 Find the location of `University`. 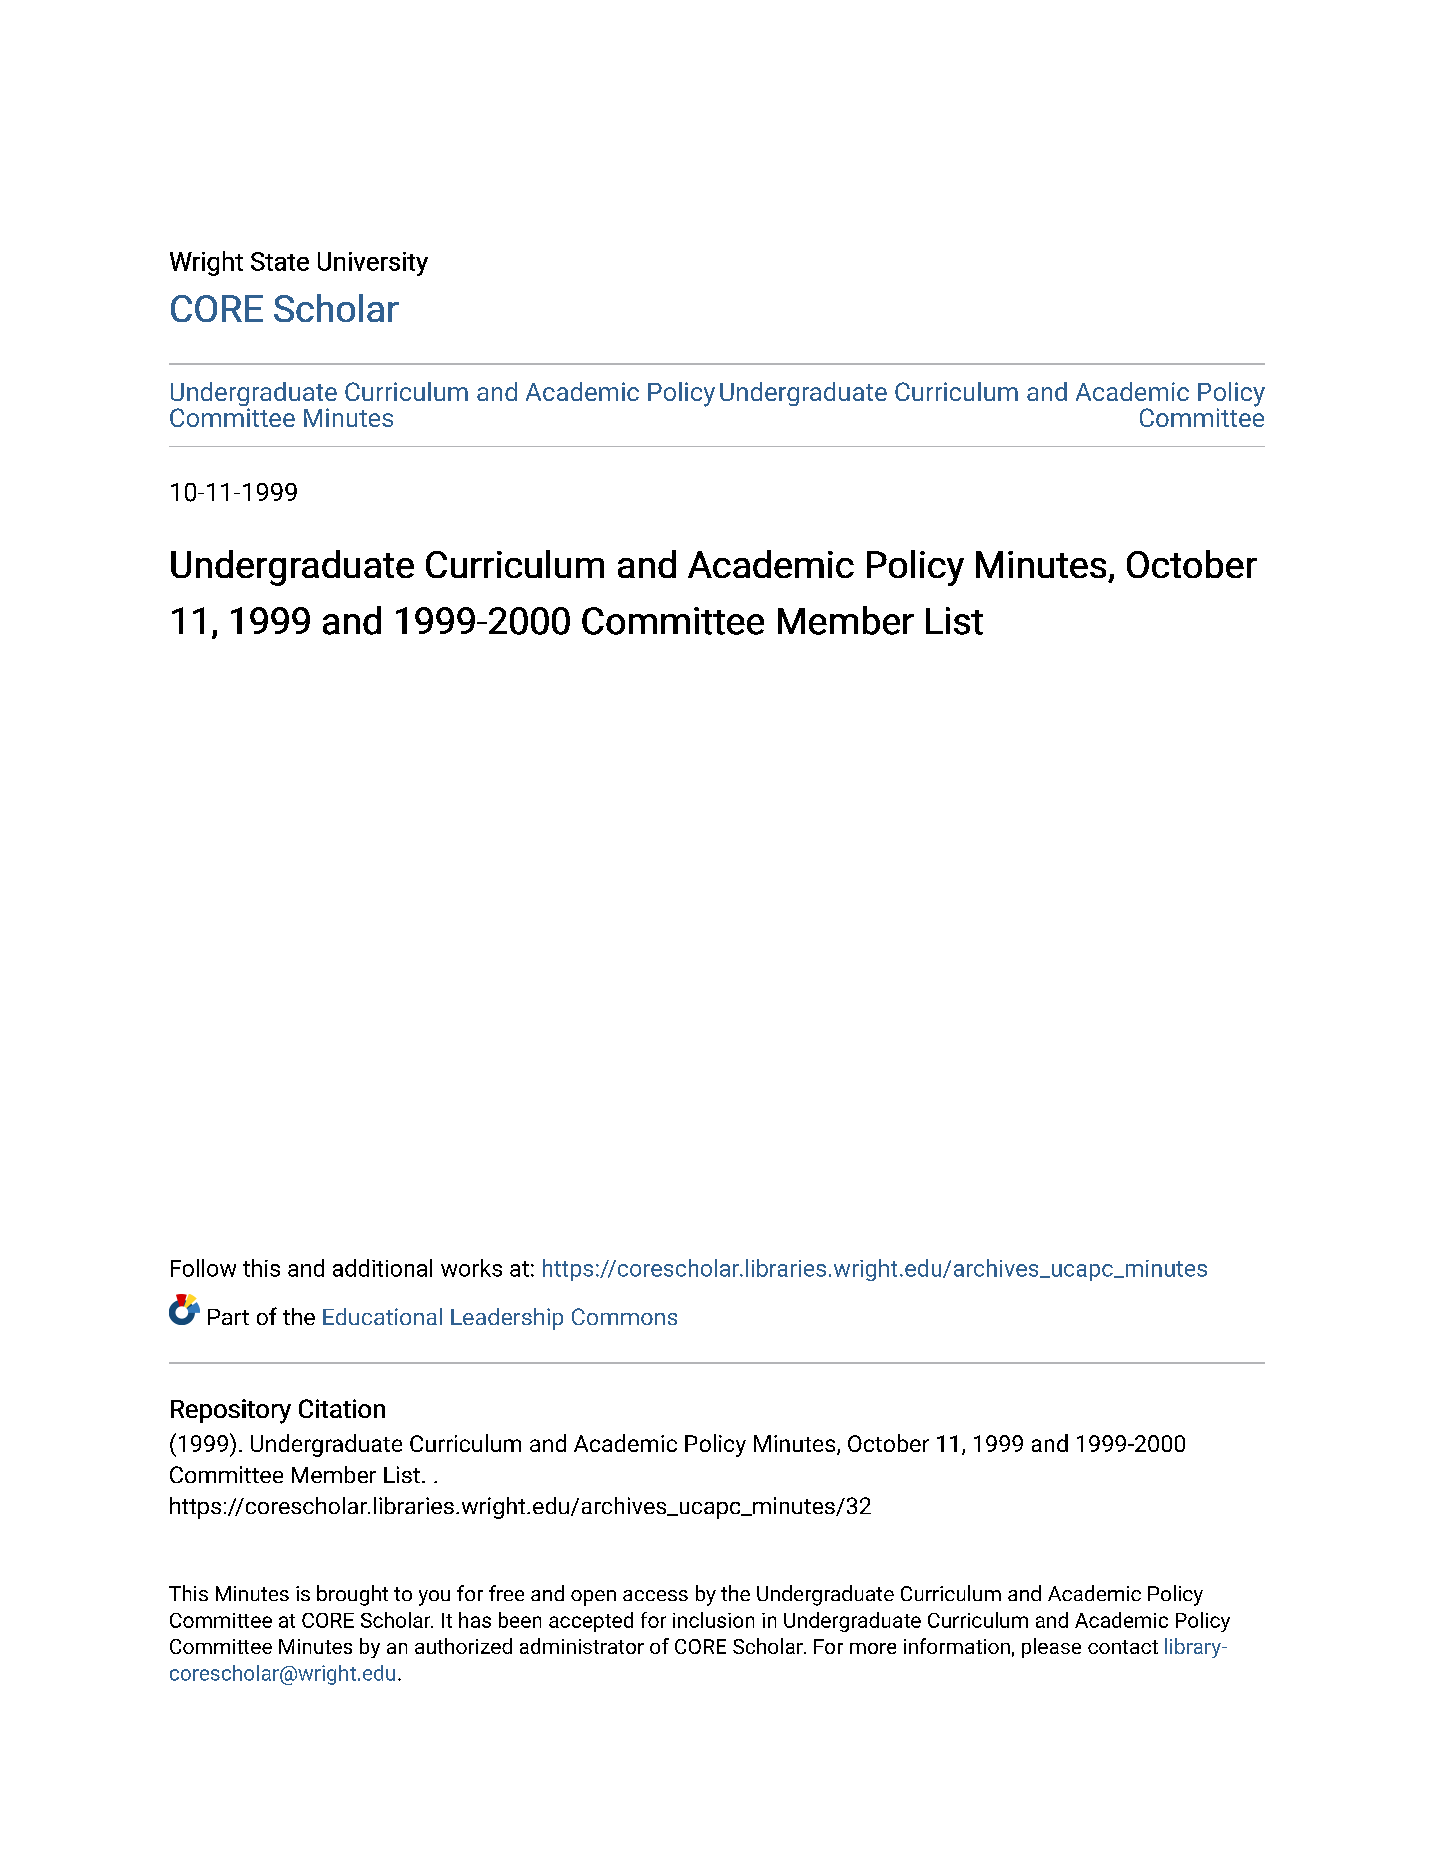

University is located at coordinates (373, 264).
